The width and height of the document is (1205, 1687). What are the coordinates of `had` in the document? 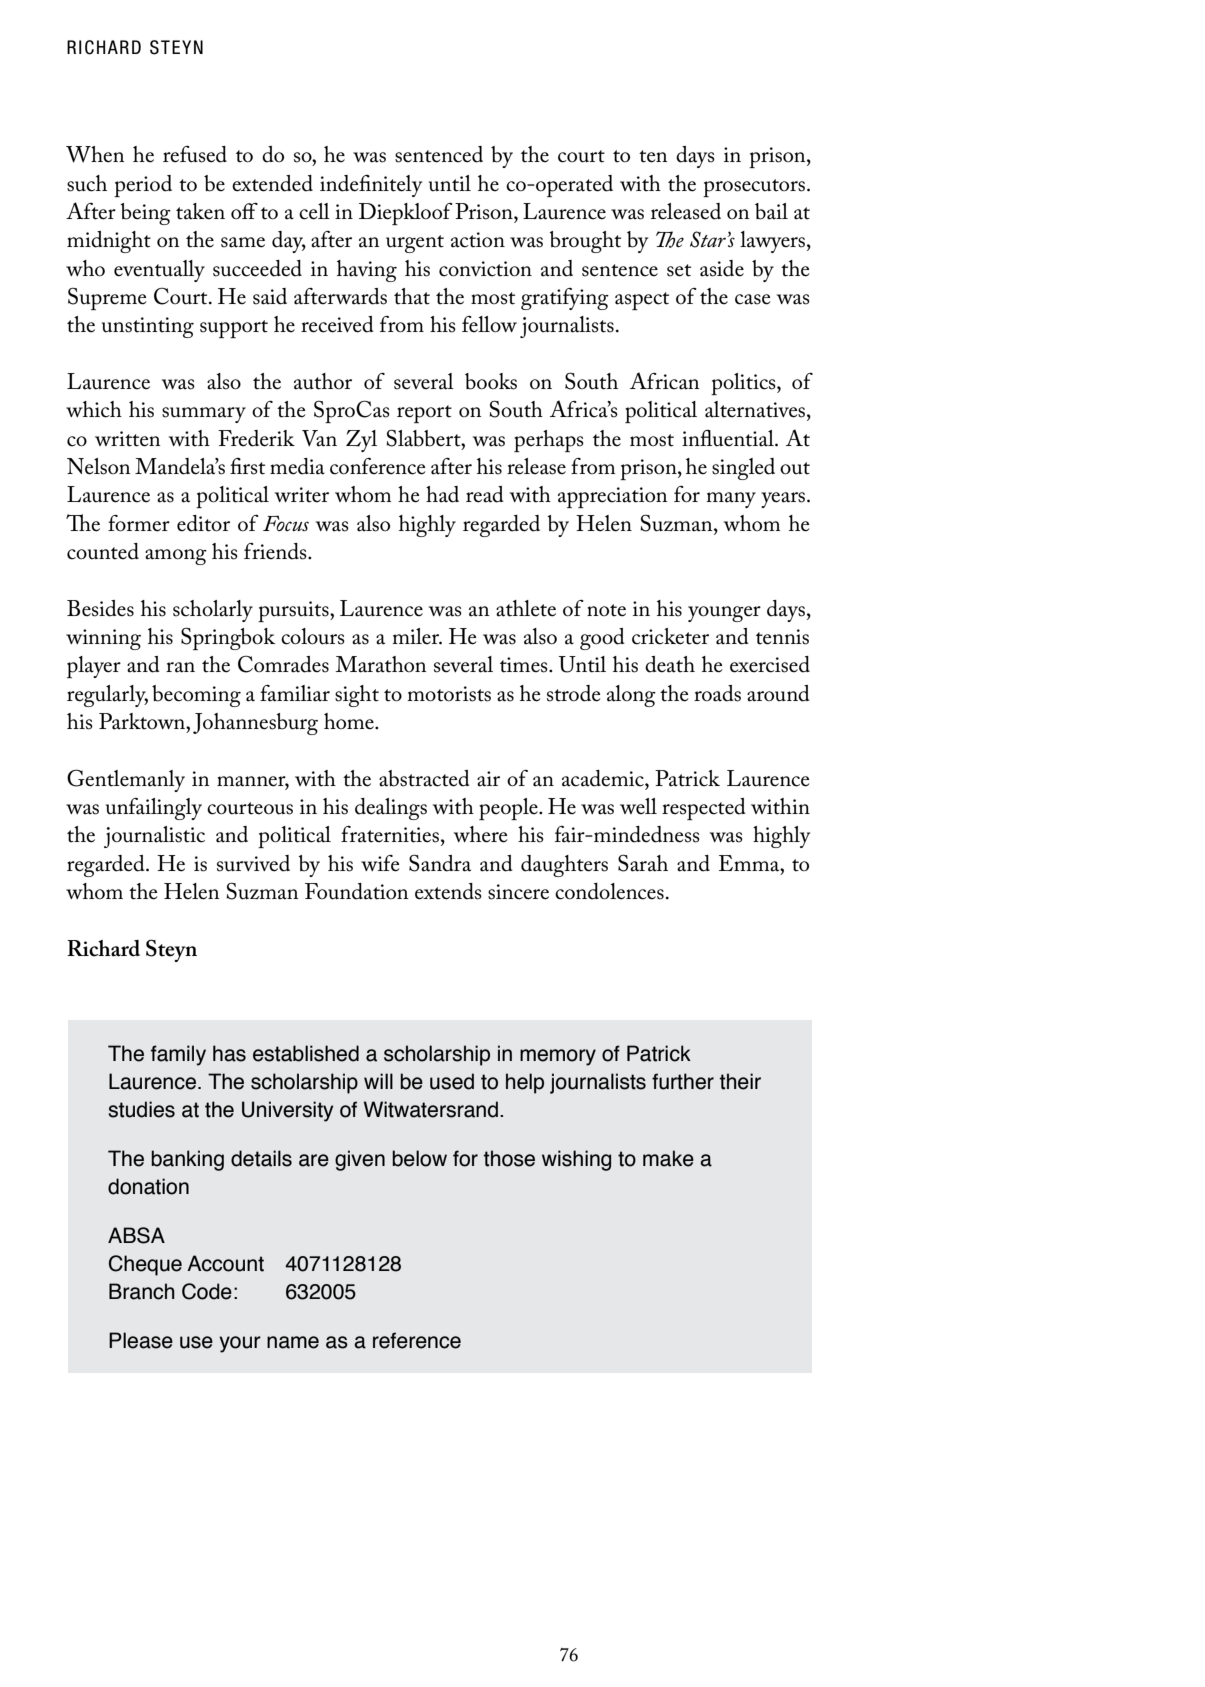 It's located at (442, 494).
